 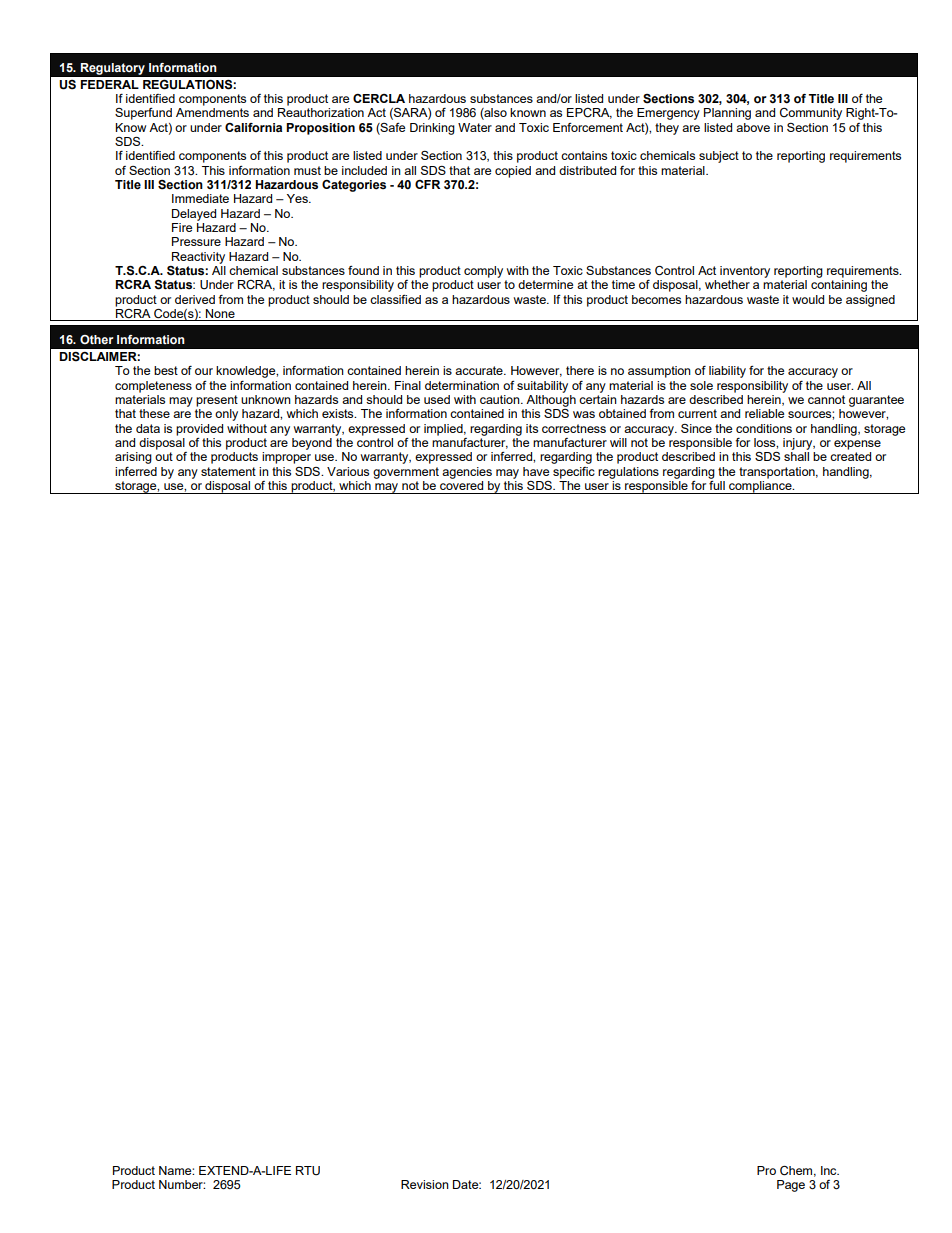 I want to click on Amendments, so click(x=212, y=112).
